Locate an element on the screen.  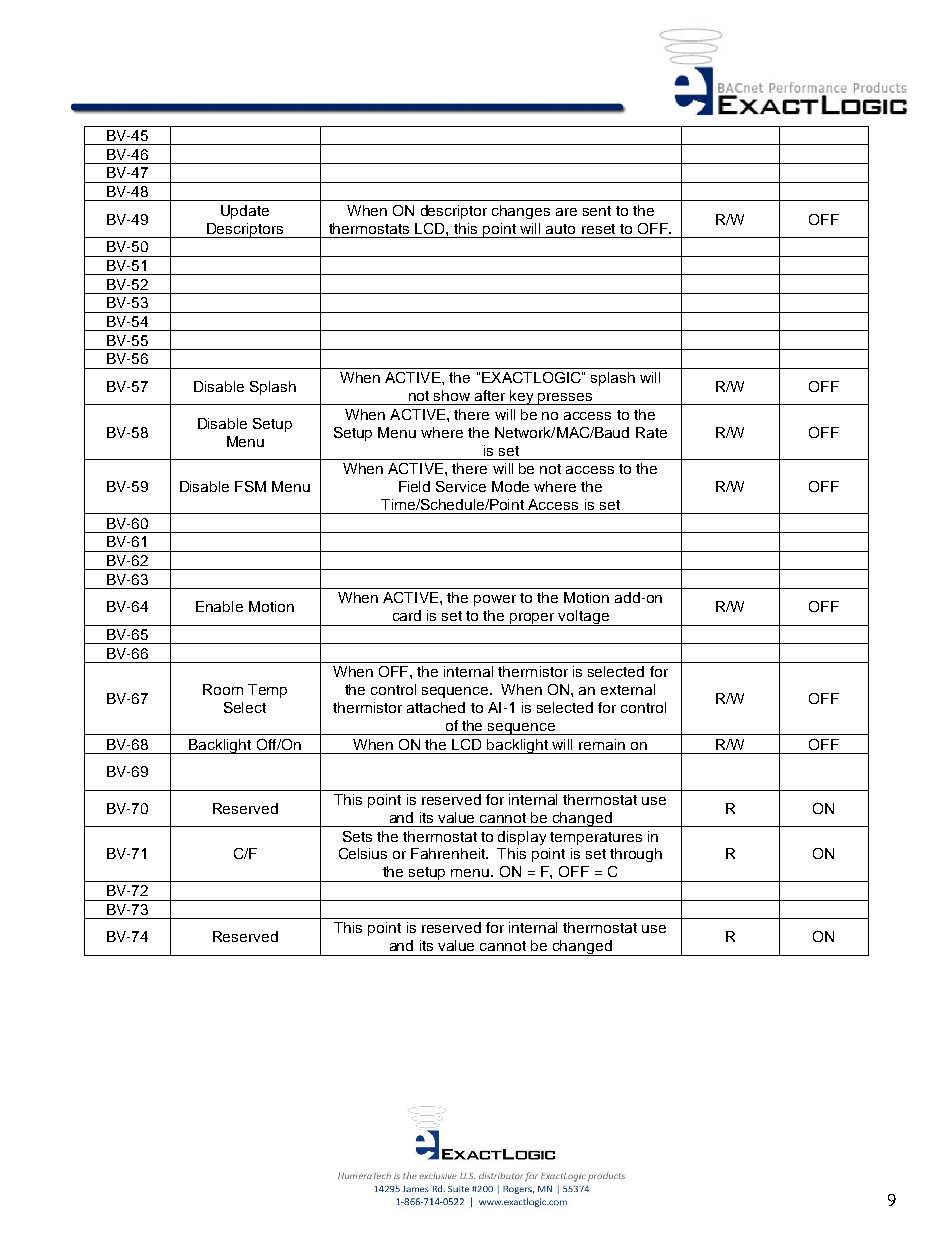
Sets is located at coordinates (357, 836).
